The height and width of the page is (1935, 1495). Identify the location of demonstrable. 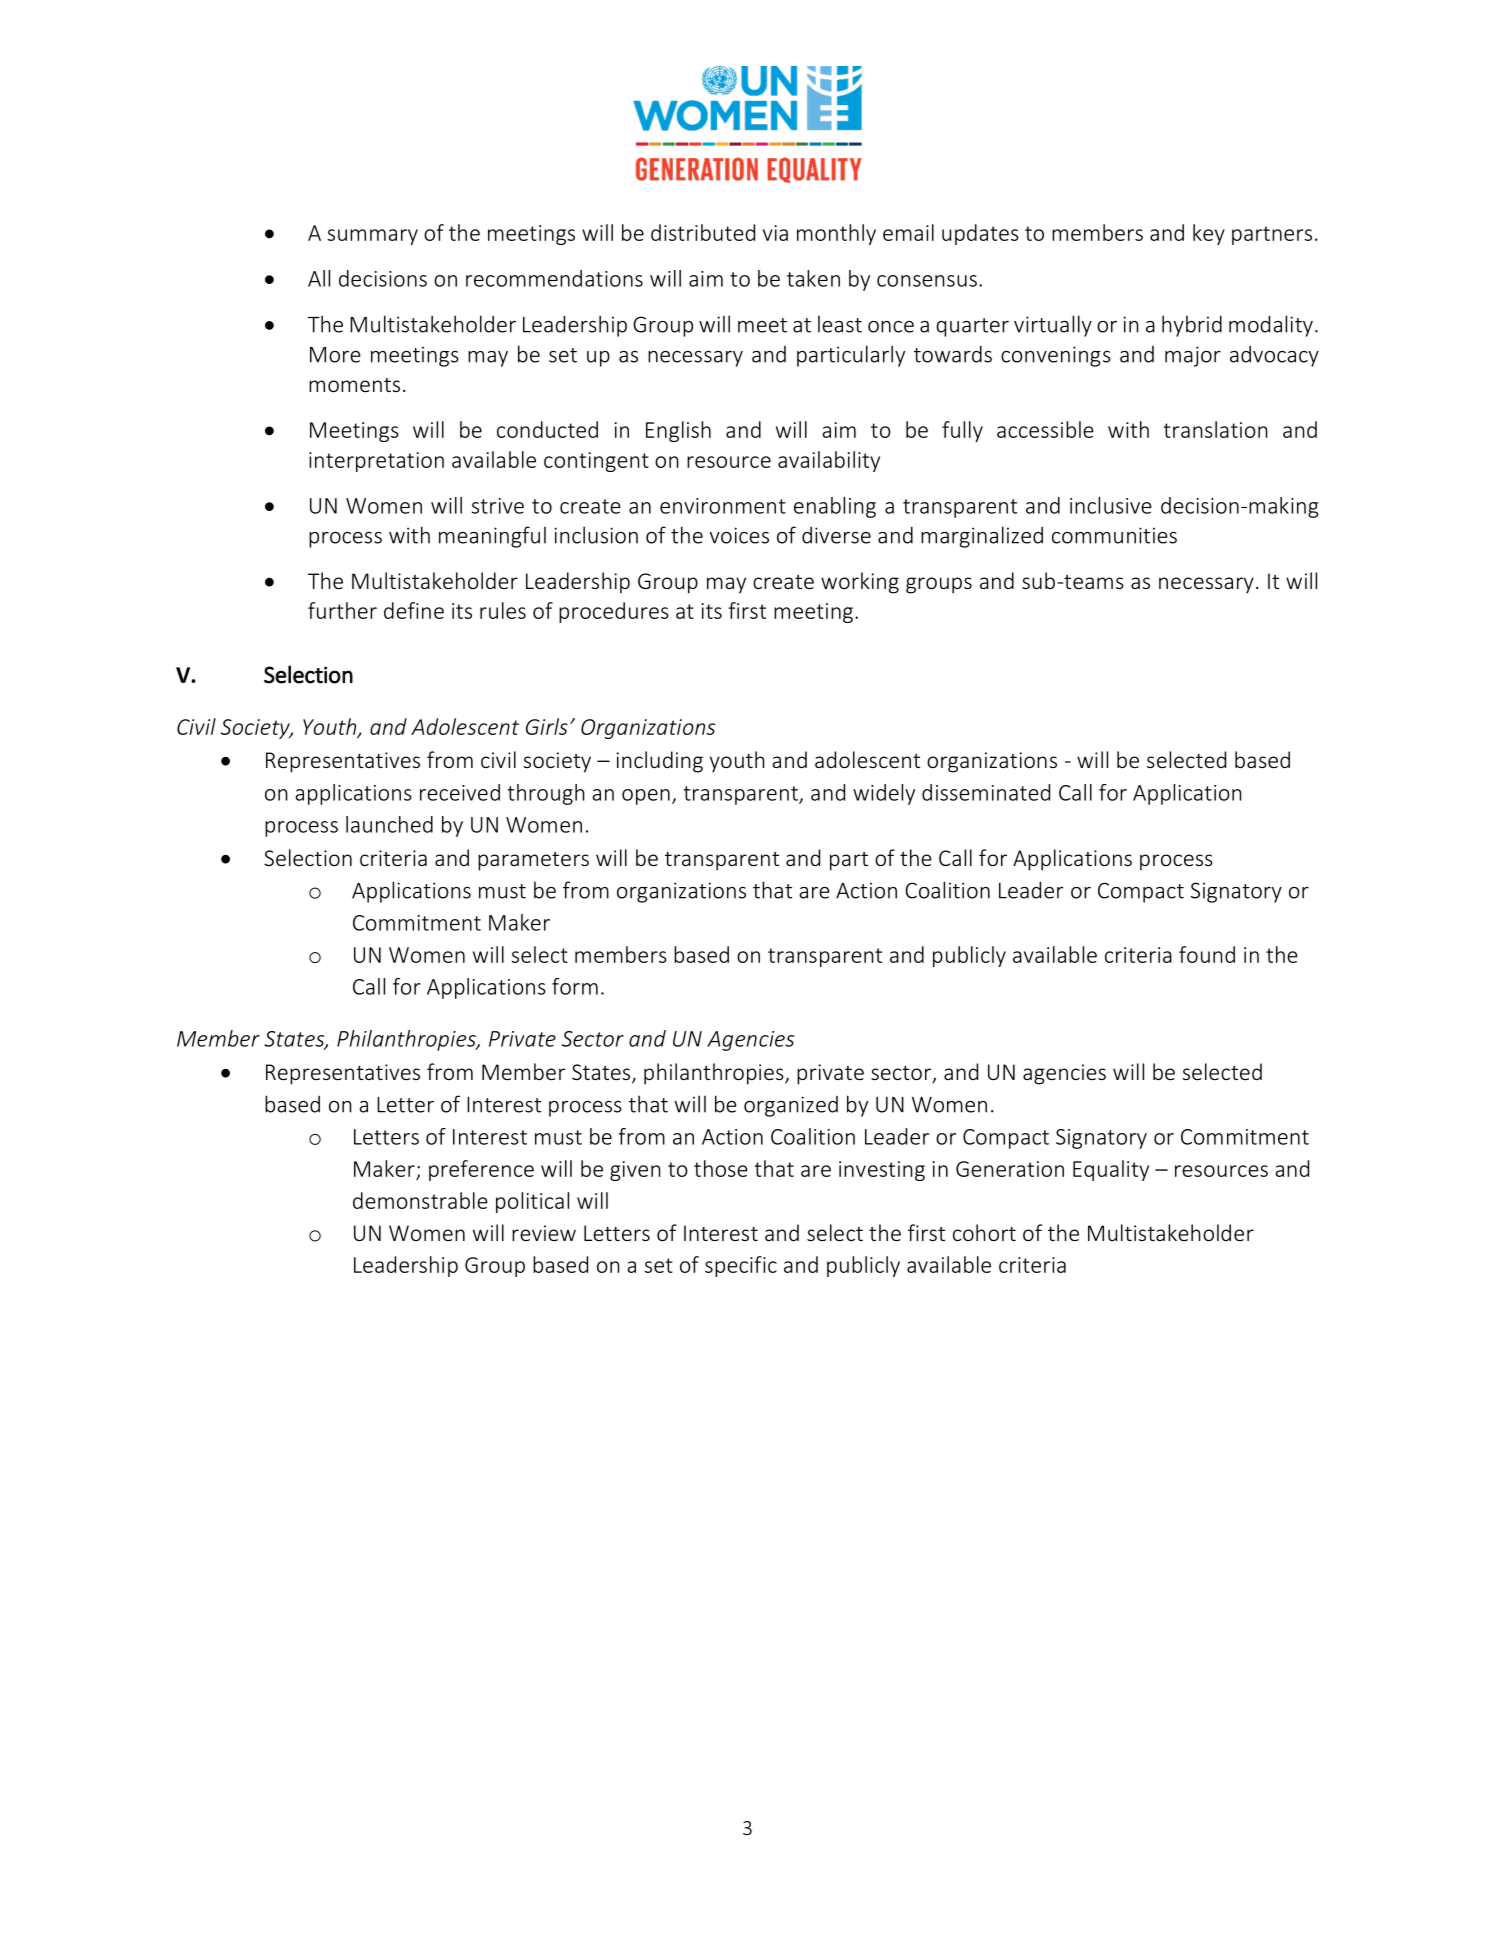
(420, 1200).
